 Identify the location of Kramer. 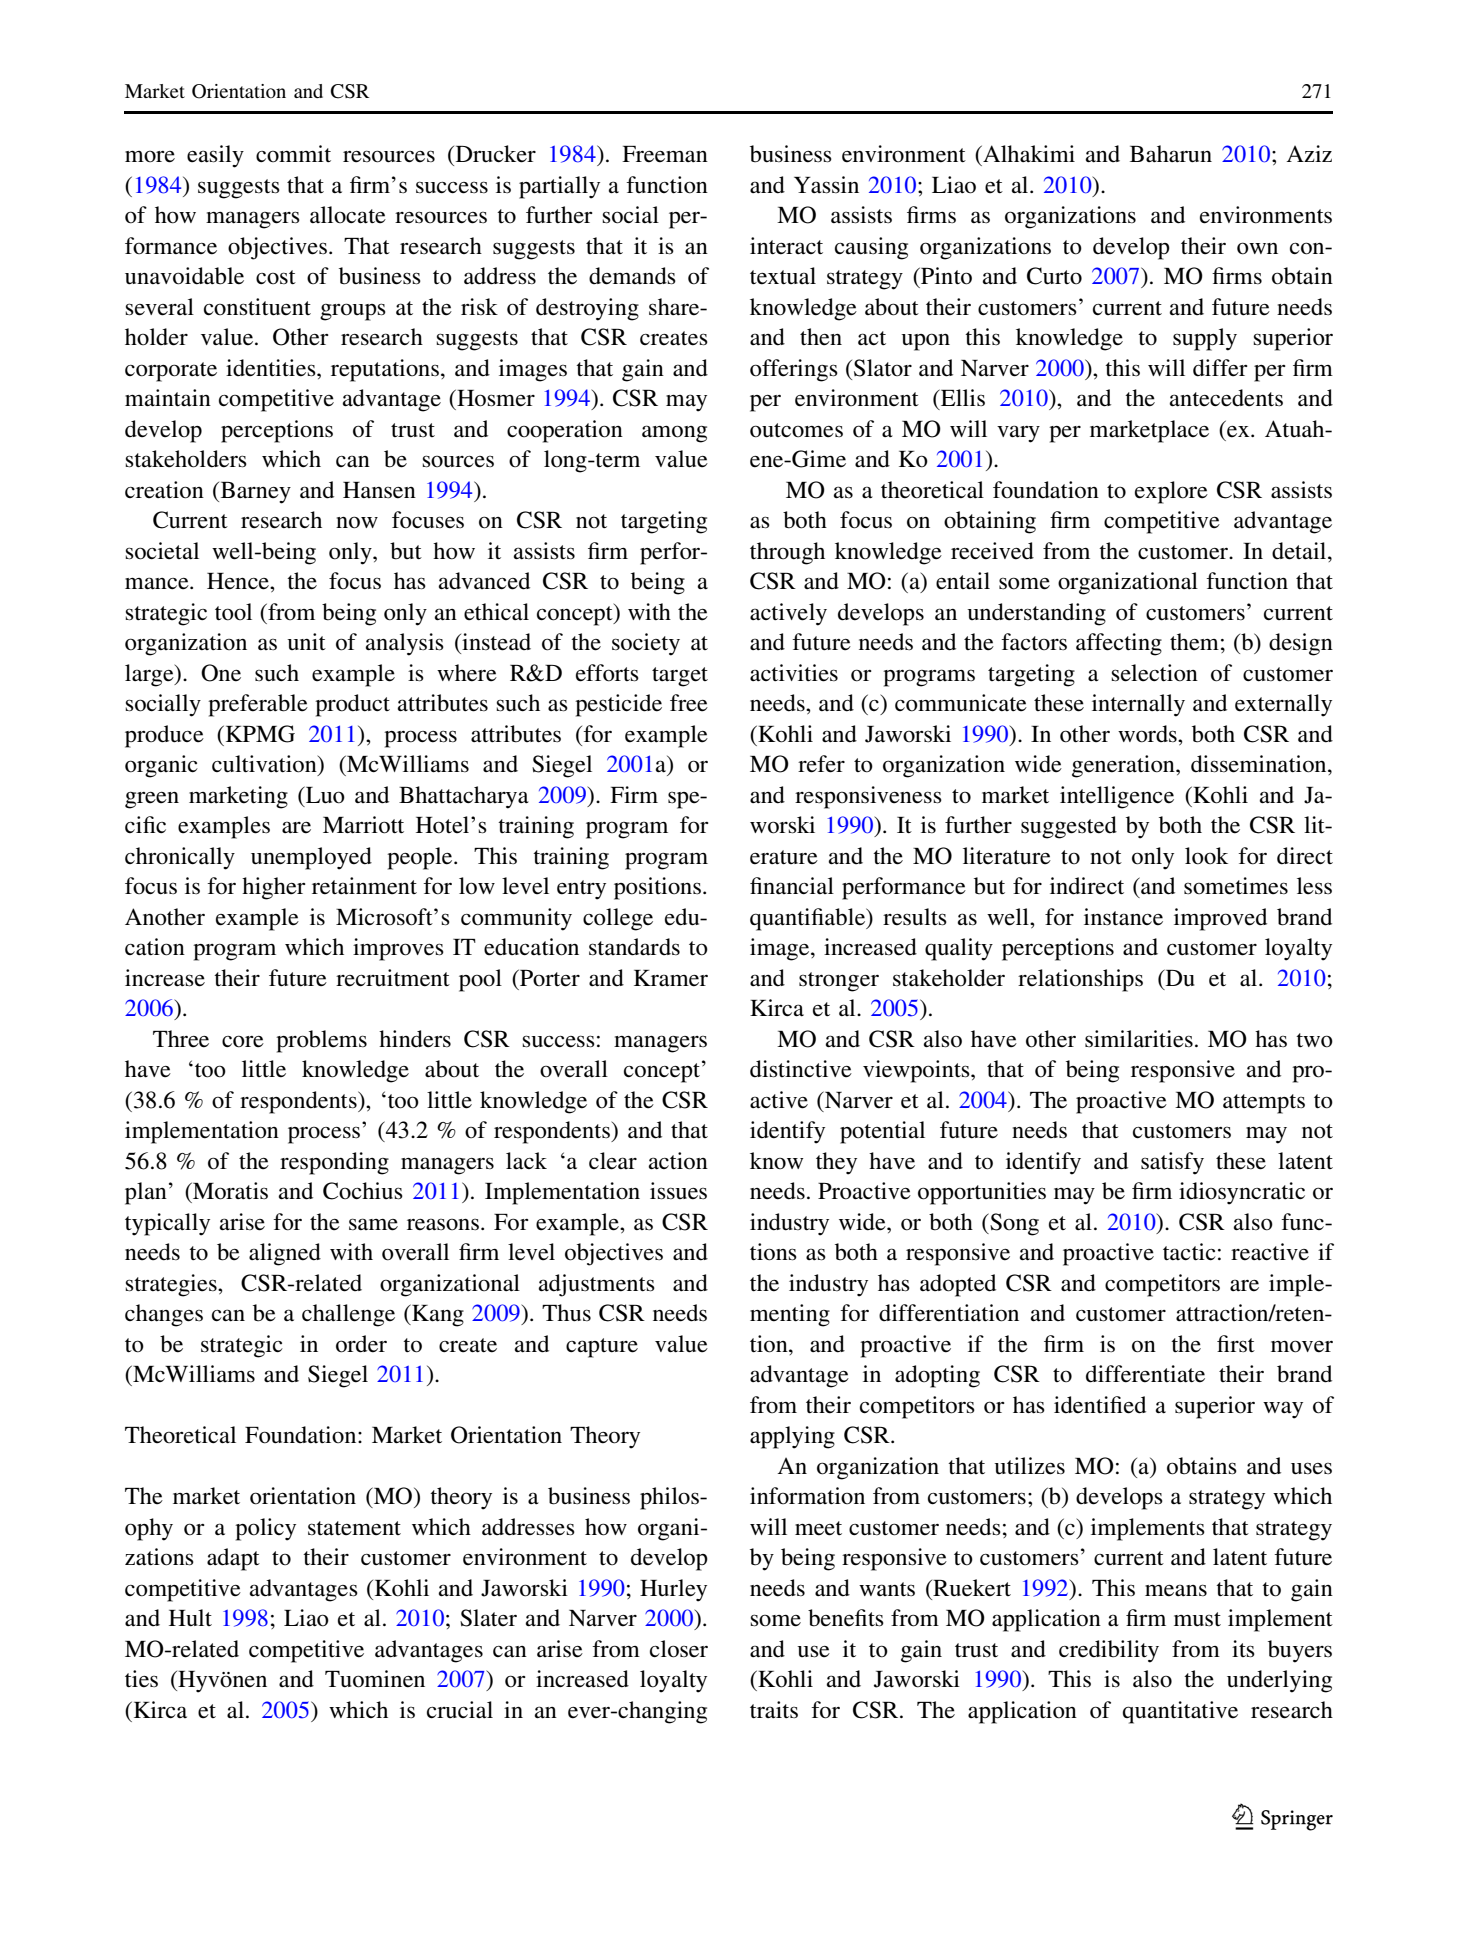
(671, 978).
